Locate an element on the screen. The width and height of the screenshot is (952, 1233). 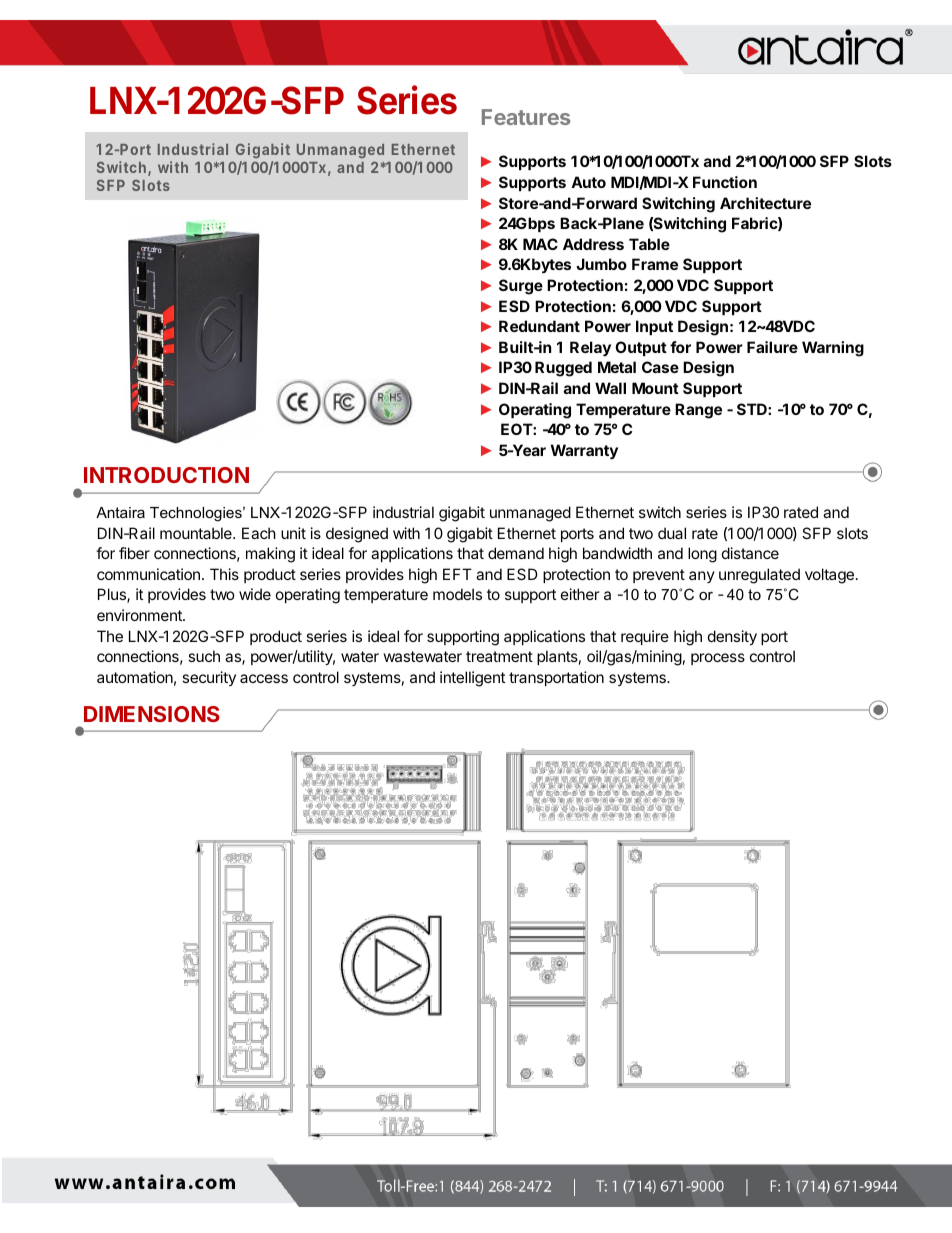
Surge is located at coordinates (521, 287).
